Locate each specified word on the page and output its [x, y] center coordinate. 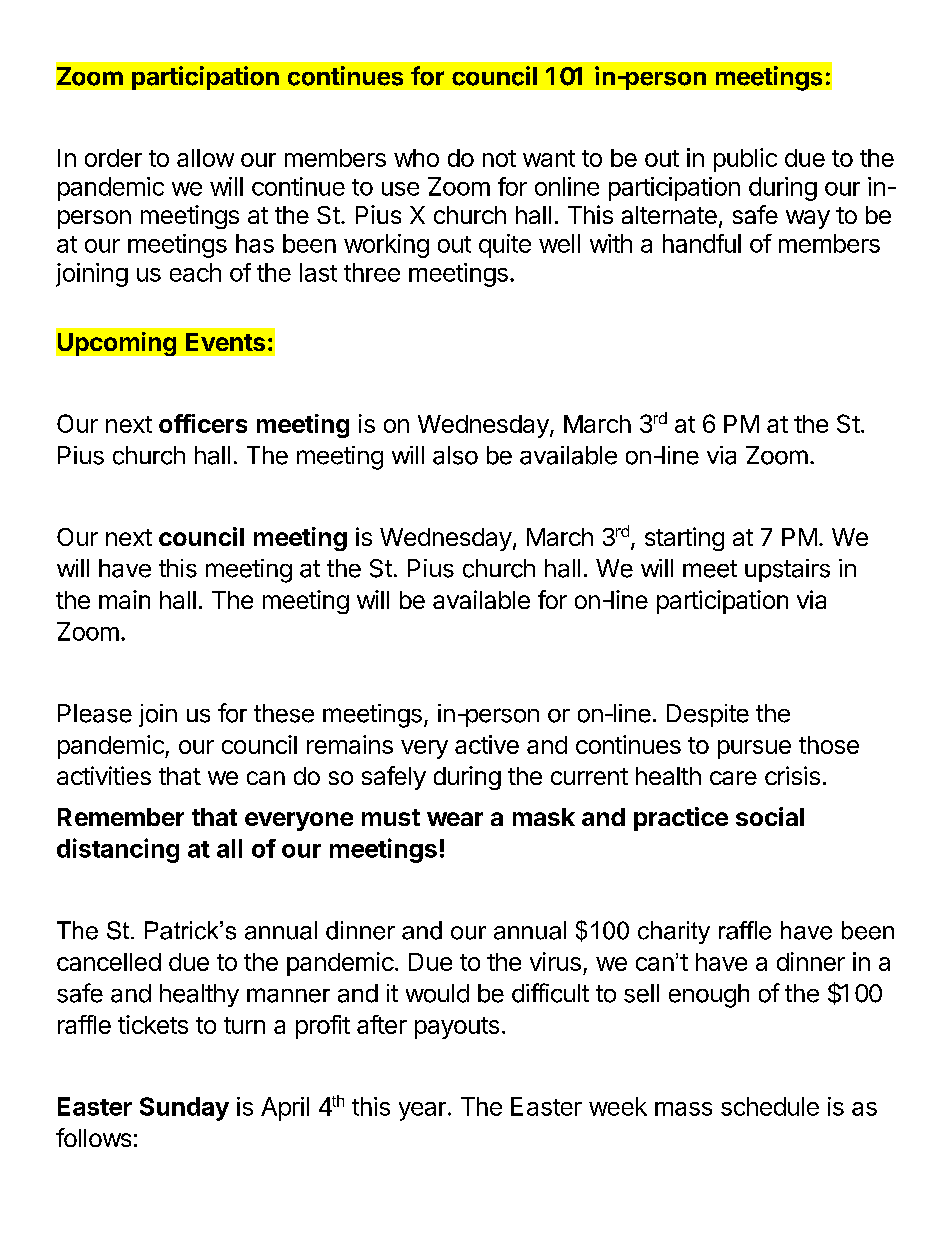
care [733, 778]
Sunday [184, 1109]
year [422, 1111]
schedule [770, 1106]
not [499, 158]
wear [455, 819]
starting [684, 539]
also [455, 455]
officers [203, 423]
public [745, 160]
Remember [121, 817]
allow [205, 158]
